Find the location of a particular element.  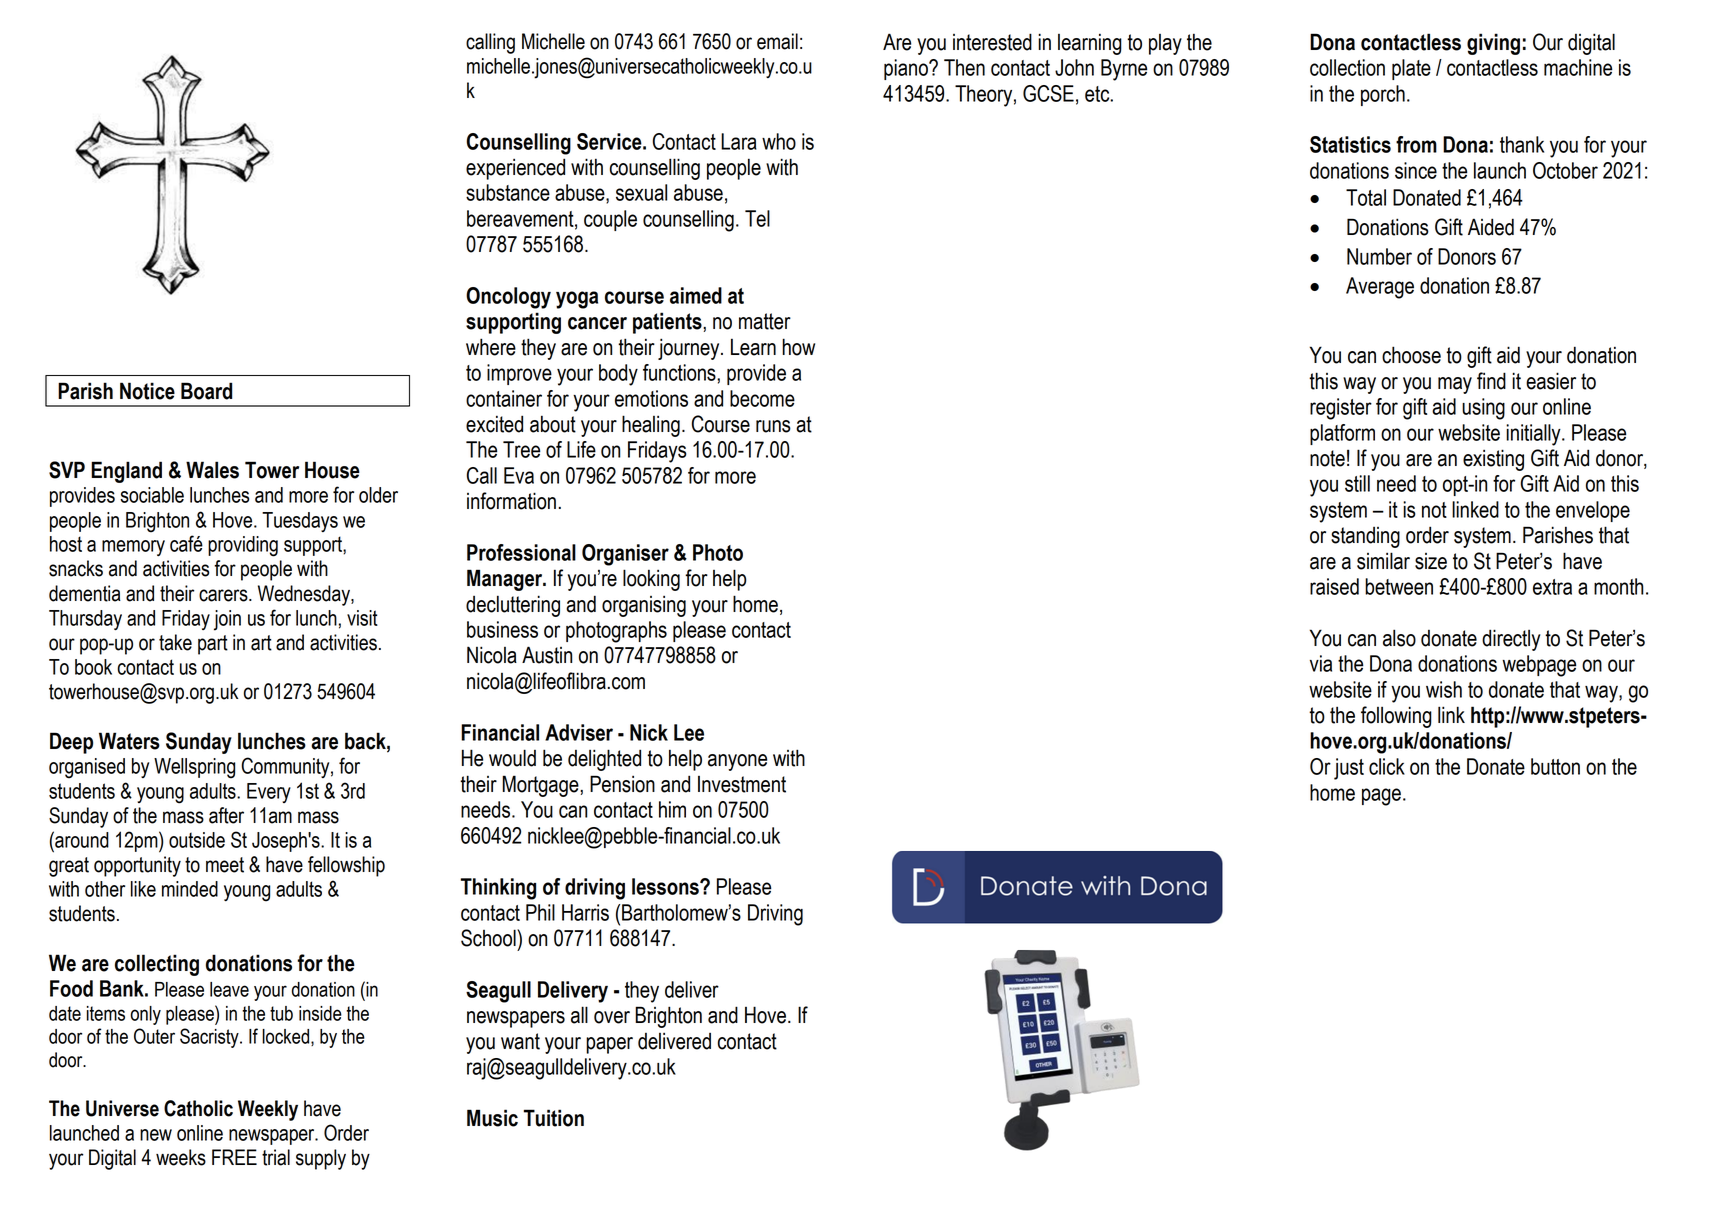

FREE is located at coordinates (234, 1157).
